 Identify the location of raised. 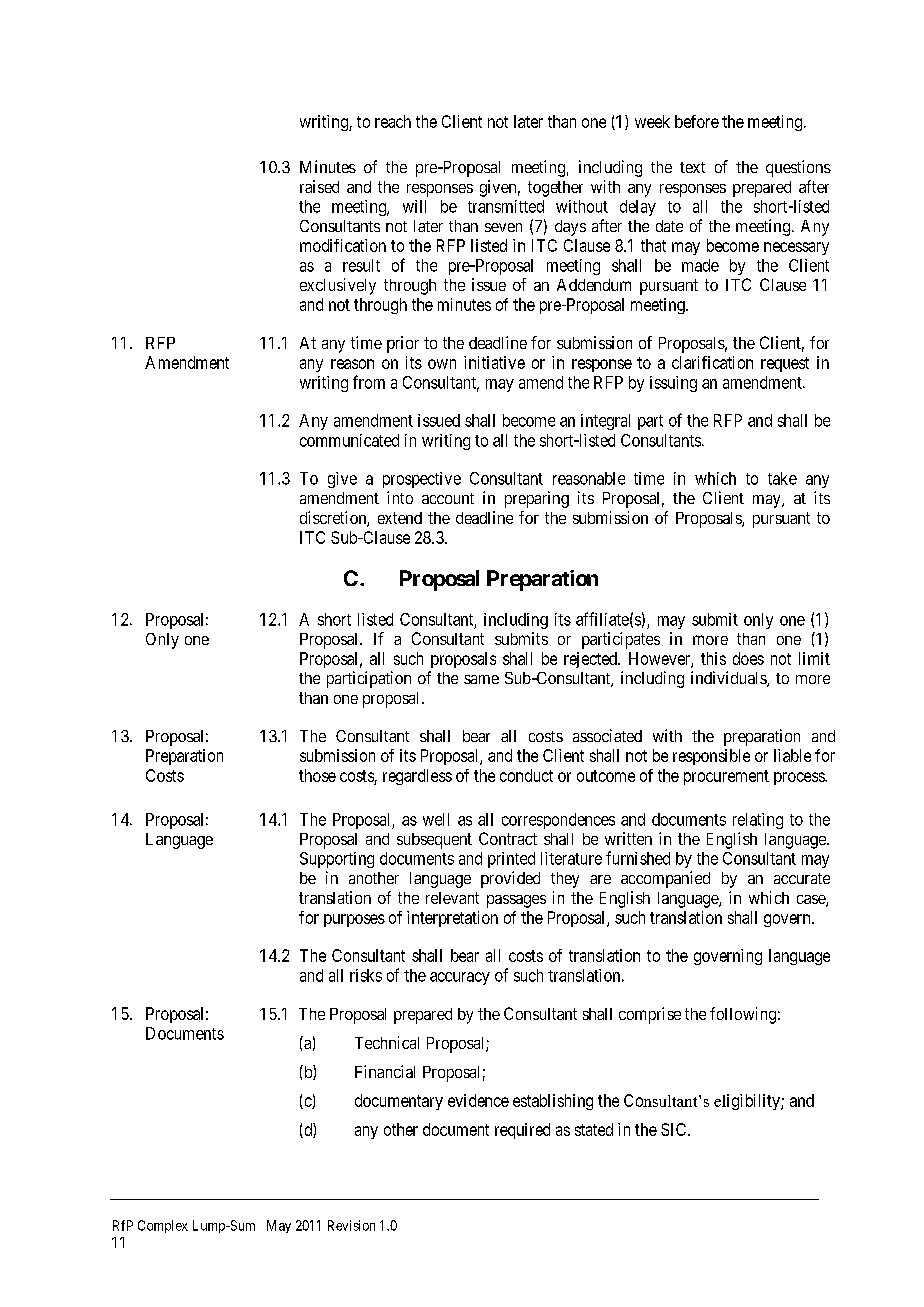
(319, 186).
